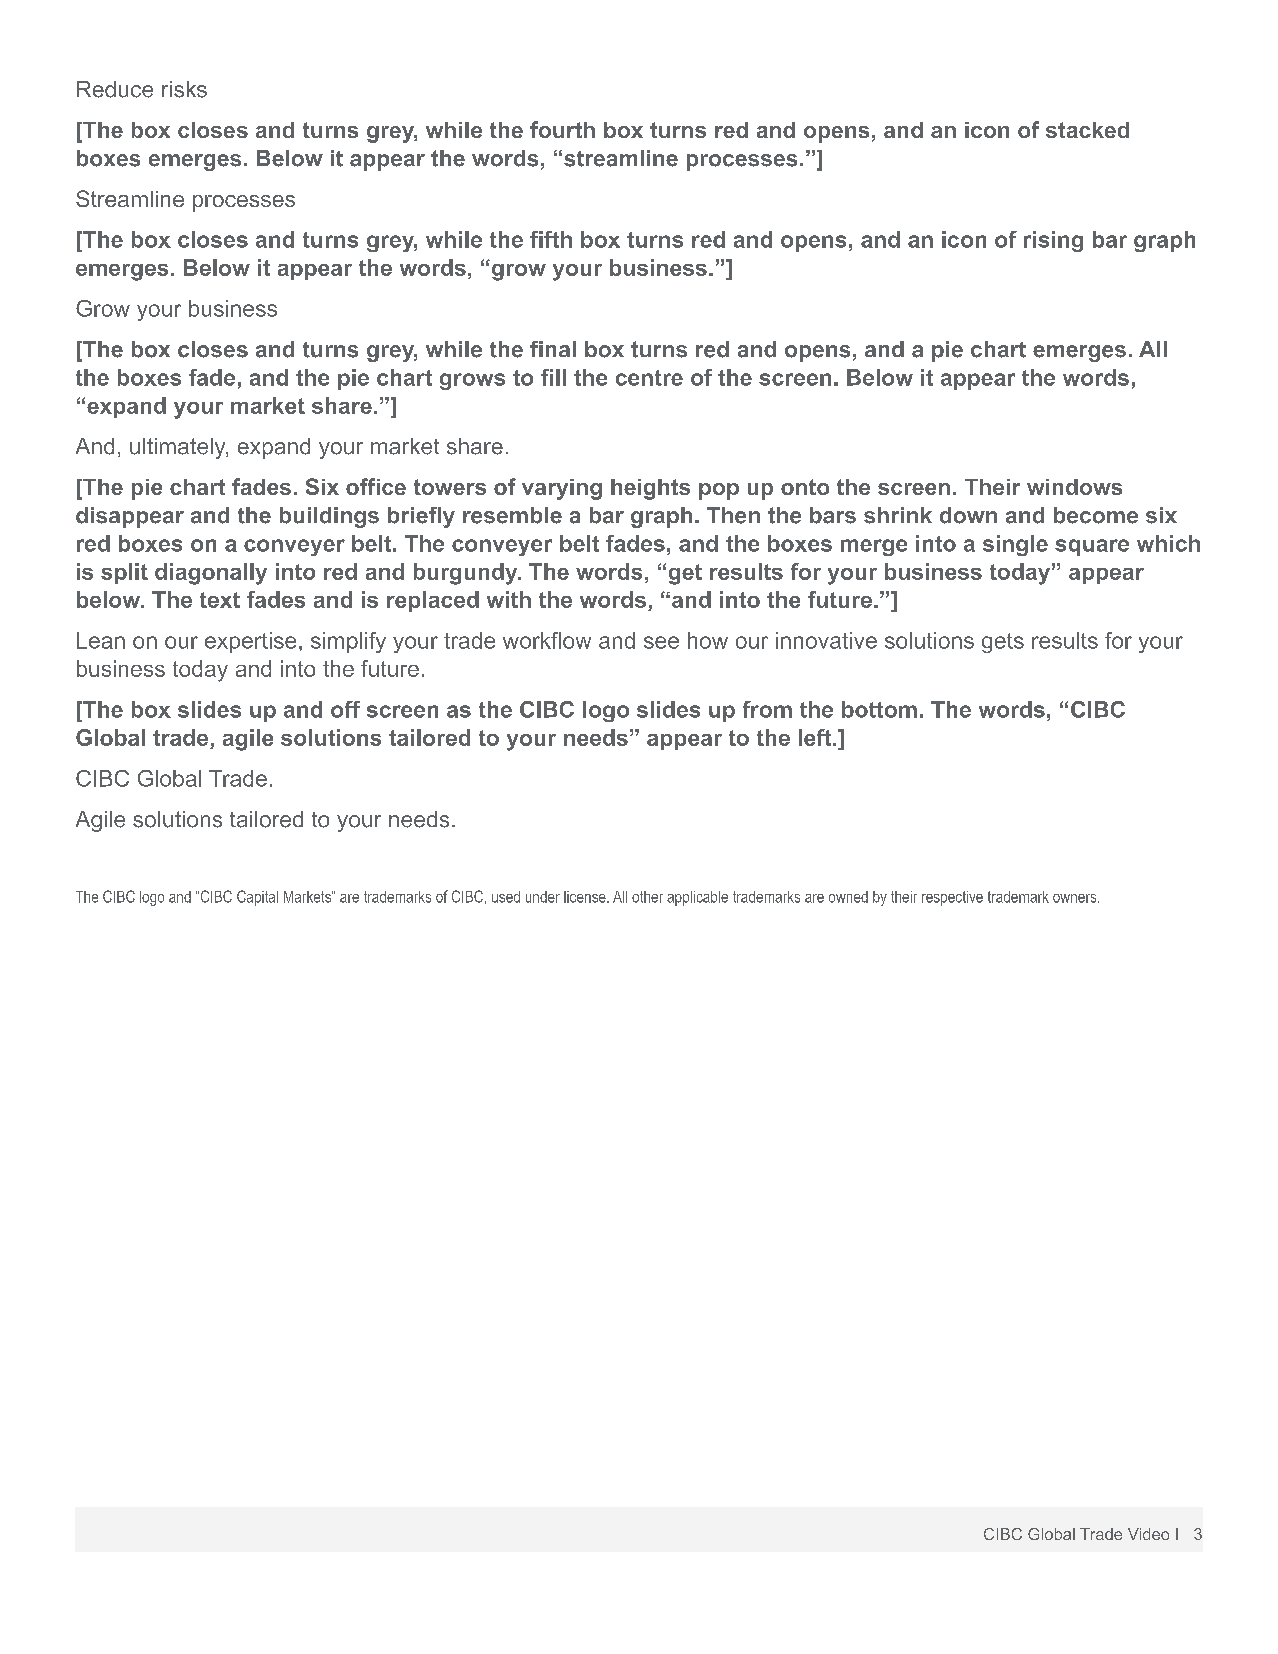  Describe the element at coordinates (1148, 1534) in the document. I see `Video` at that location.
